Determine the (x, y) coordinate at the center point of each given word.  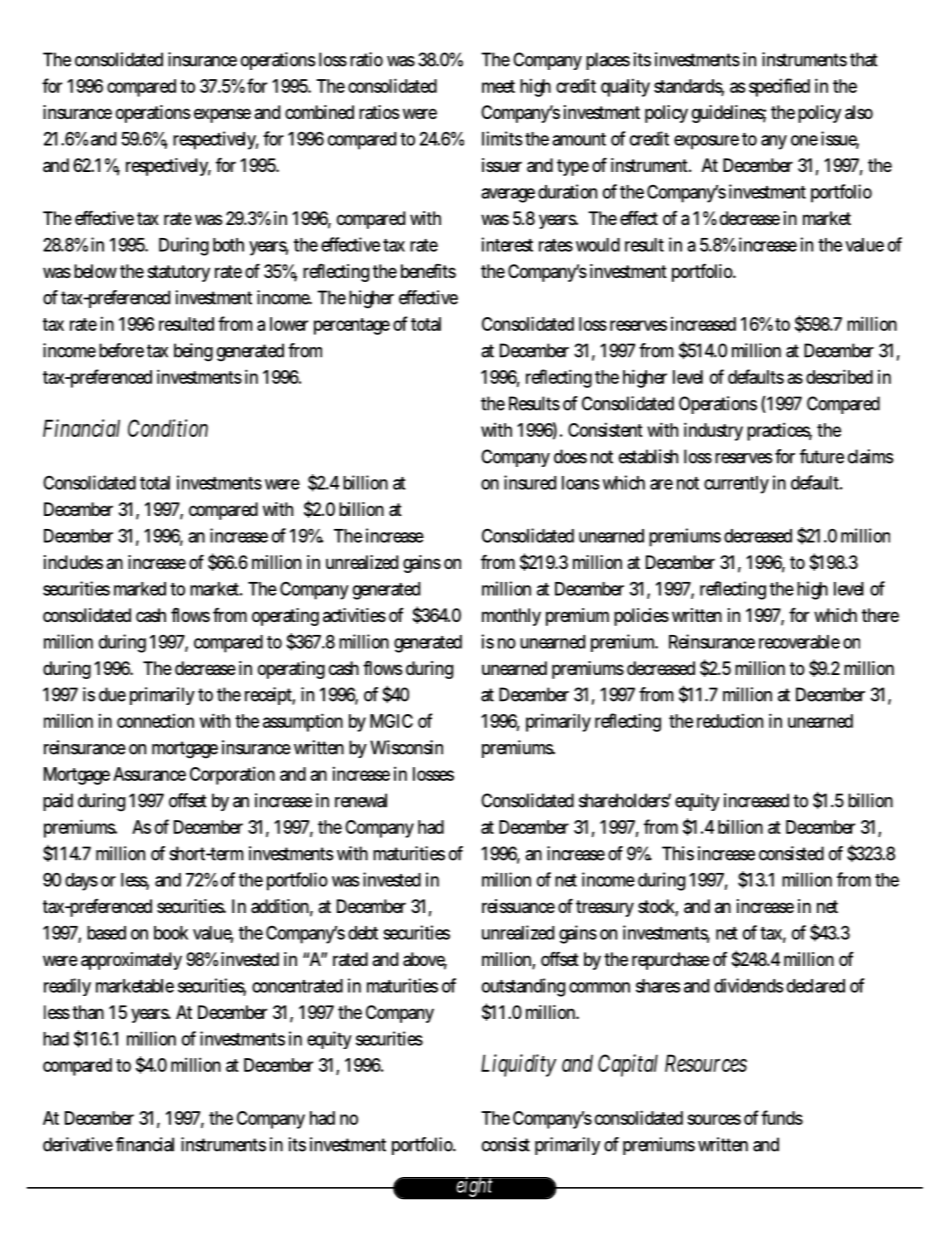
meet (498, 86)
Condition (168, 428)
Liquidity (518, 1065)
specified (779, 87)
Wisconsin (406, 747)
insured (530, 482)
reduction (730, 720)
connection (155, 720)
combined (319, 112)
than (88, 1012)
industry (713, 431)
